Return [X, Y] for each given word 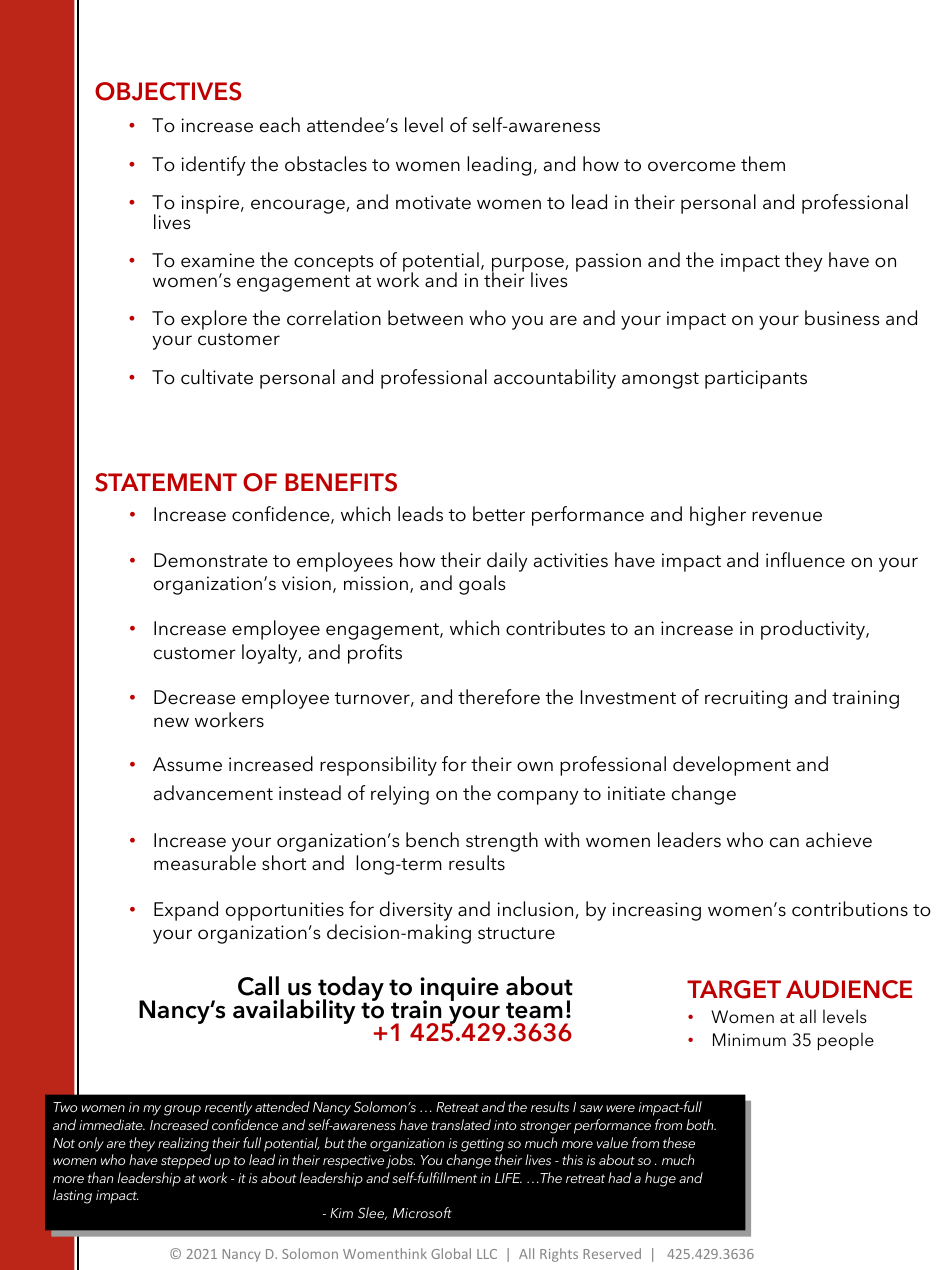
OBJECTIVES [168, 91]
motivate [433, 202]
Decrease [195, 697]
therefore [499, 697]
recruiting [746, 699]
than [100, 1177]
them [763, 164]
